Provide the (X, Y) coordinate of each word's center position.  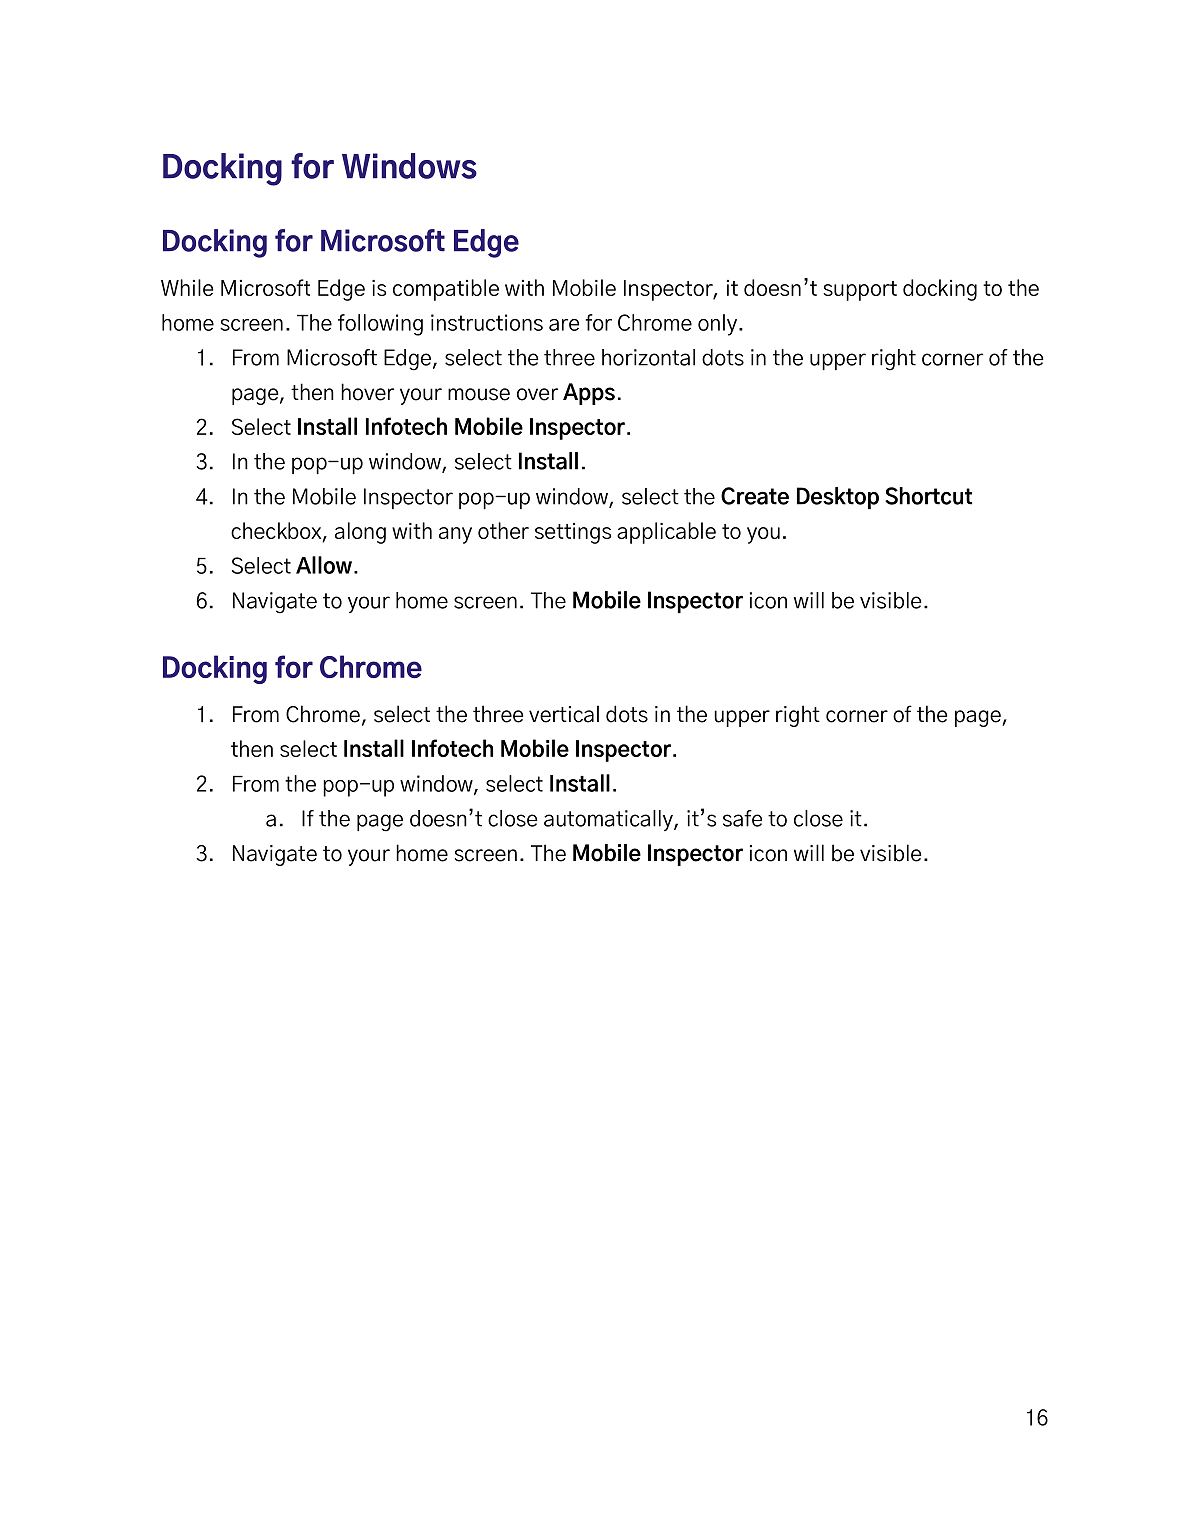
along (360, 533)
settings (573, 533)
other (503, 530)
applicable (666, 533)
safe (742, 818)
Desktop (838, 498)
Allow (324, 565)
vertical (564, 714)
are (564, 325)
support (860, 291)
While (187, 287)
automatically (609, 820)
